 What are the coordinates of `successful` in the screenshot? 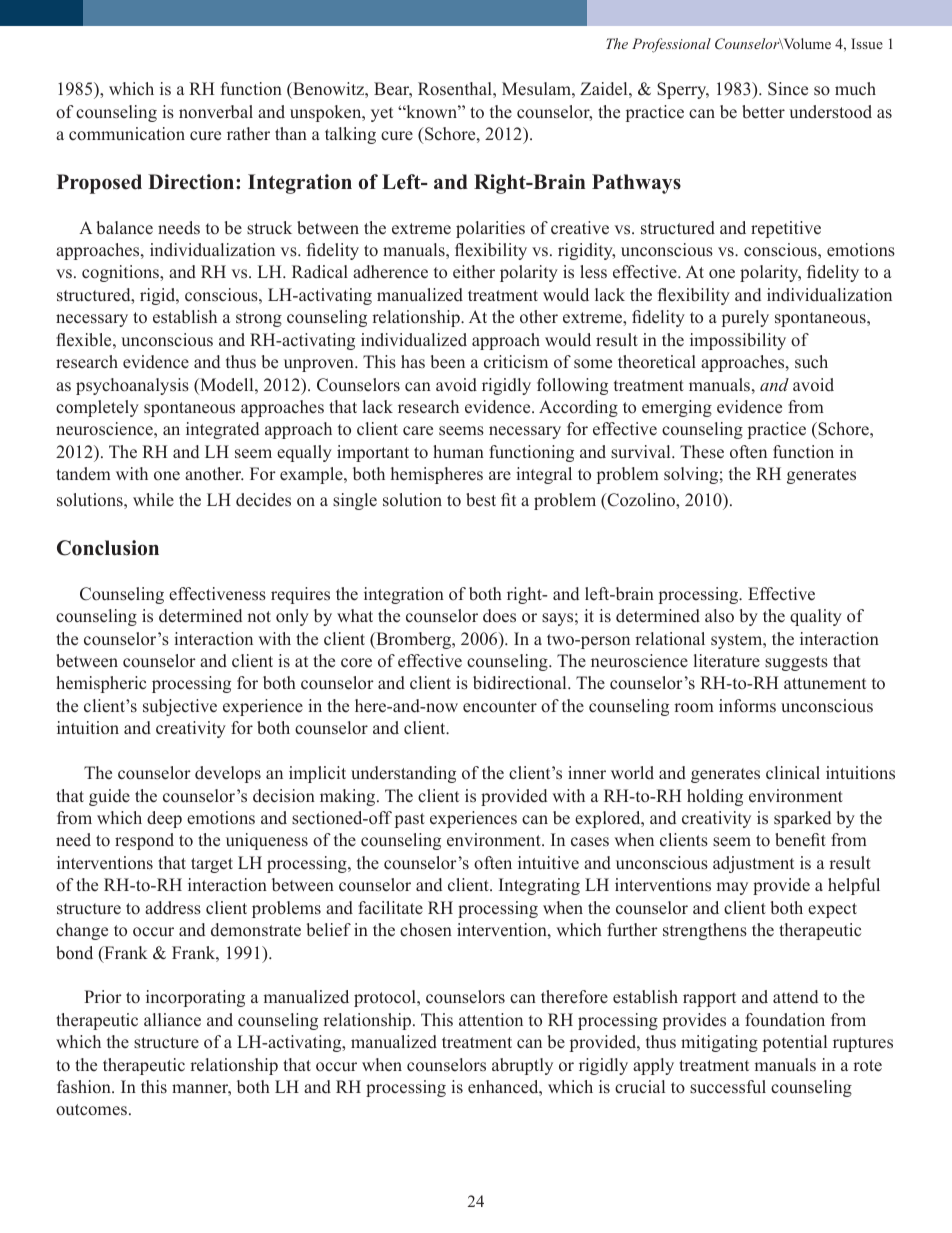 It's located at (728, 1087).
